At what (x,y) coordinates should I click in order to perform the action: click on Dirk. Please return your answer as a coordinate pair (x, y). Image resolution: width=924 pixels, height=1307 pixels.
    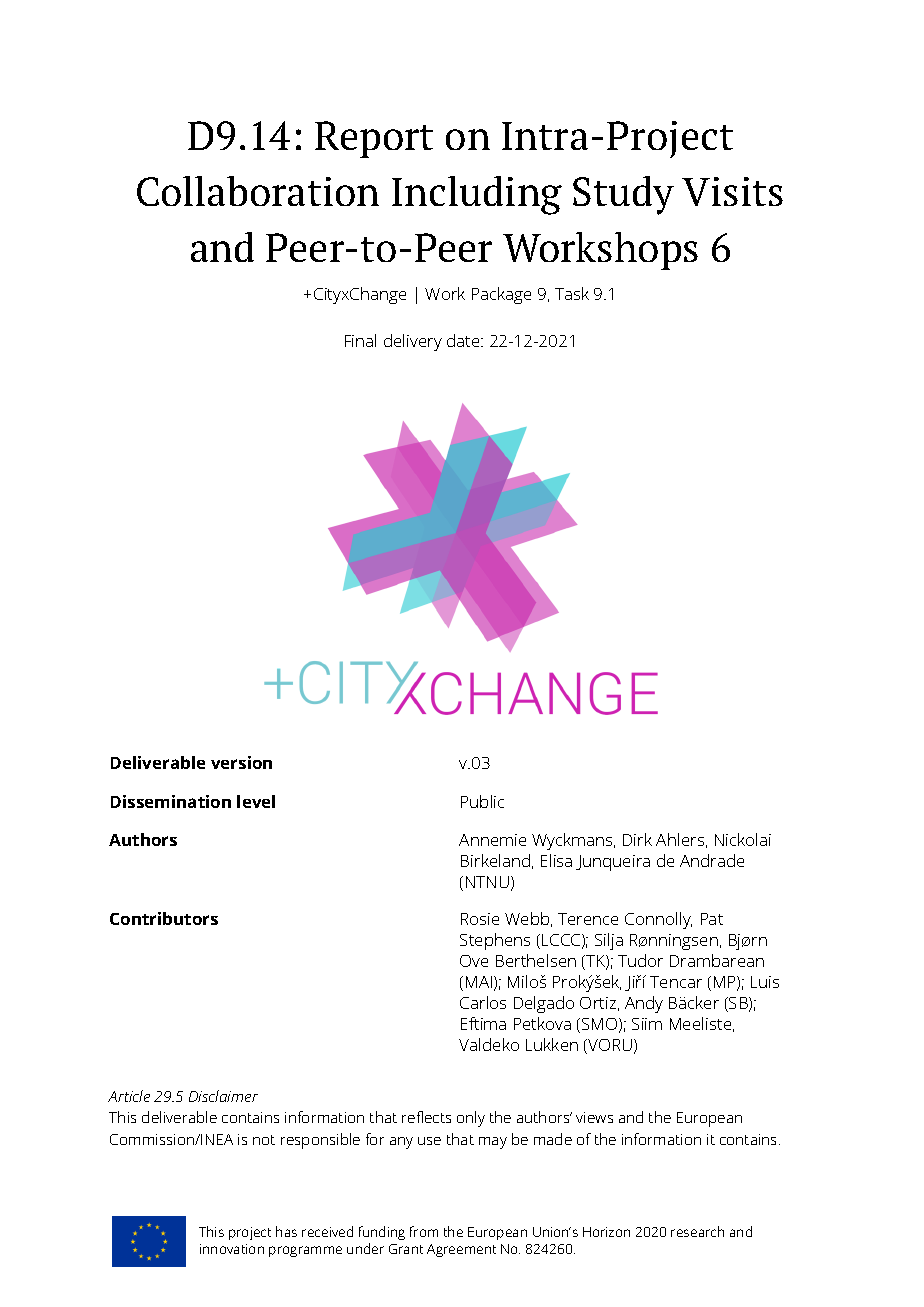
    Looking at the image, I should click on (637, 839).
